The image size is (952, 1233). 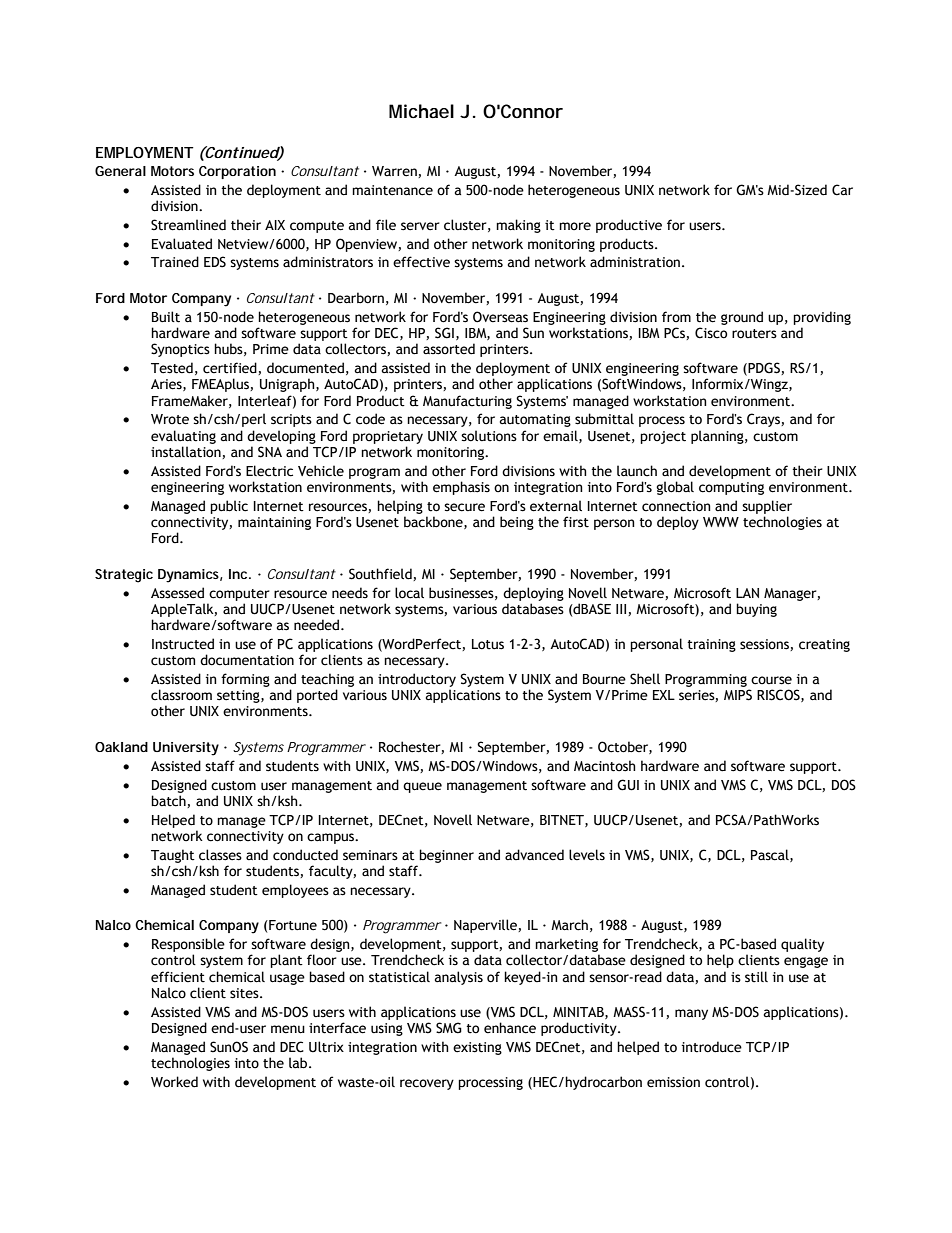 What do you see at coordinates (237, 172) in the document?
I see `Corporation` at bounding box center [237, 172].
